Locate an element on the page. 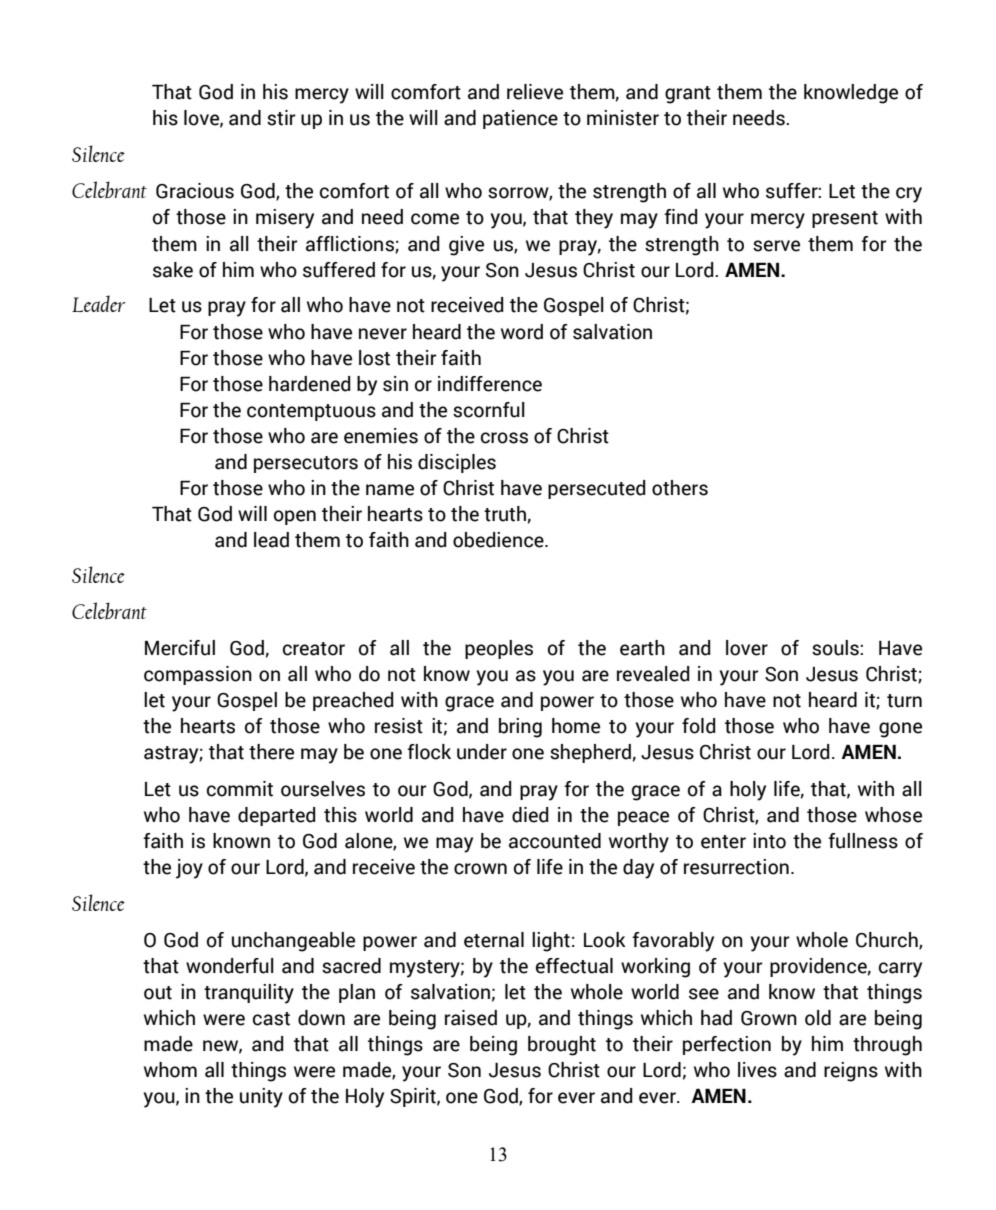  unity is located at coordinates (261, 1098).
